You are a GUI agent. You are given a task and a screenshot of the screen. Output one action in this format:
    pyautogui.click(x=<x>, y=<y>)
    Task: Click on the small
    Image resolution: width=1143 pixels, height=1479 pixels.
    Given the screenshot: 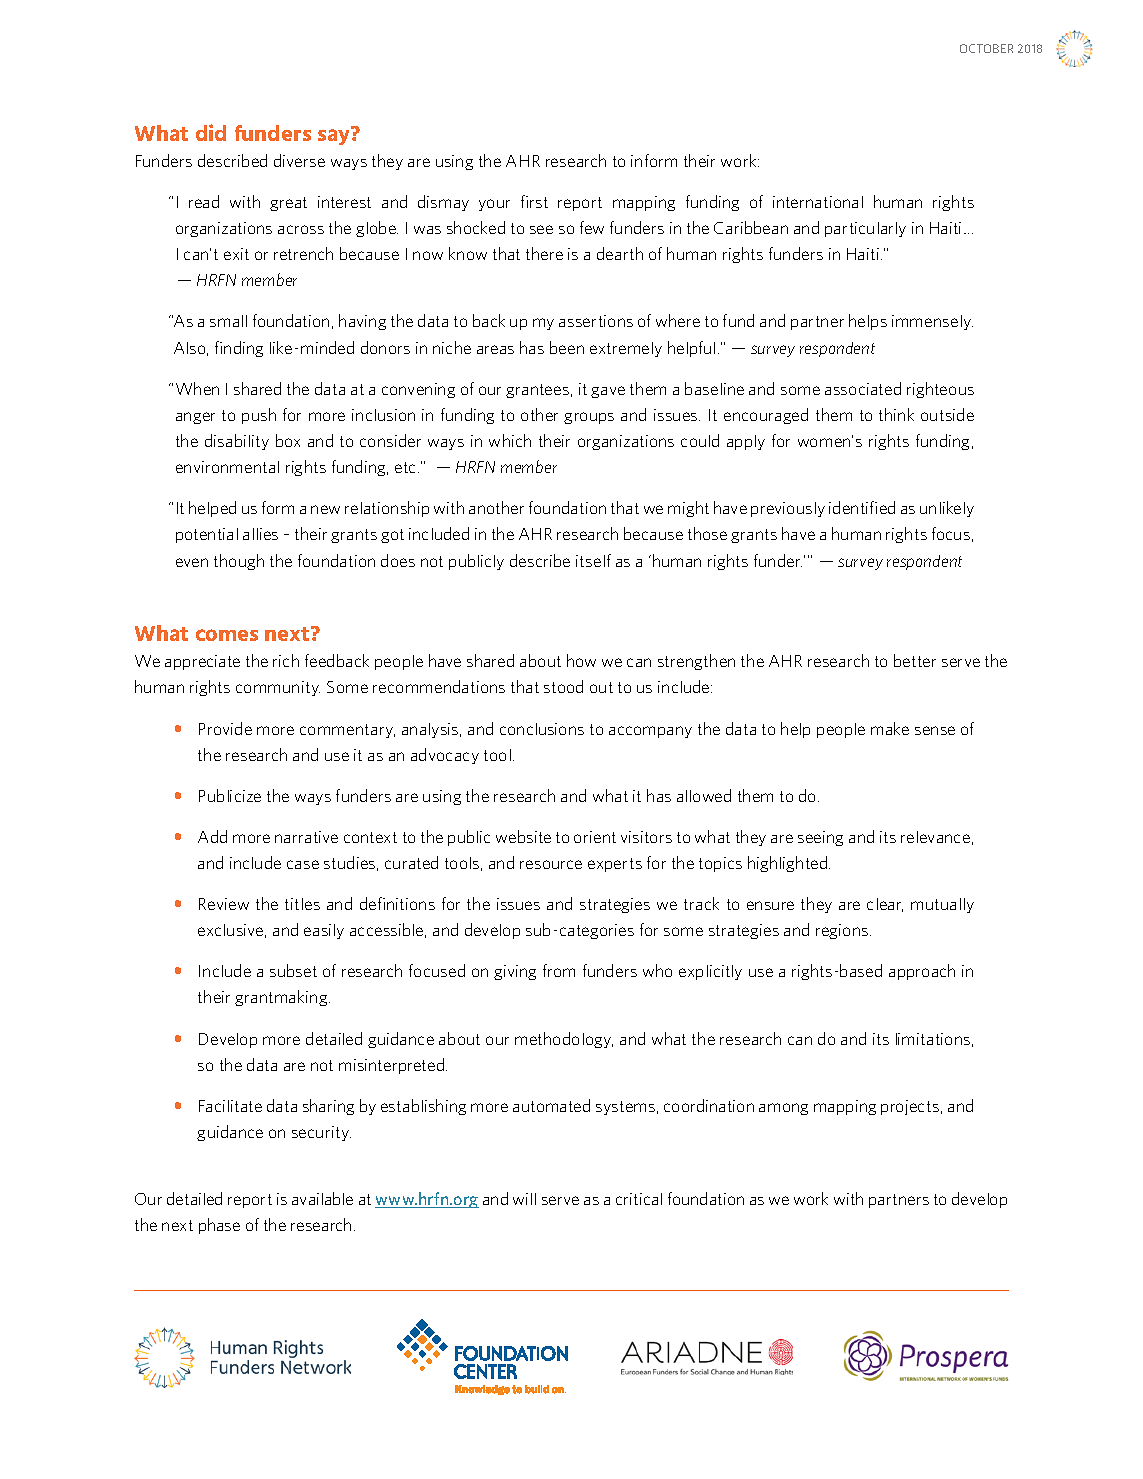 What is the action you would take?
    pyautogui.click(x=228, y=321)
